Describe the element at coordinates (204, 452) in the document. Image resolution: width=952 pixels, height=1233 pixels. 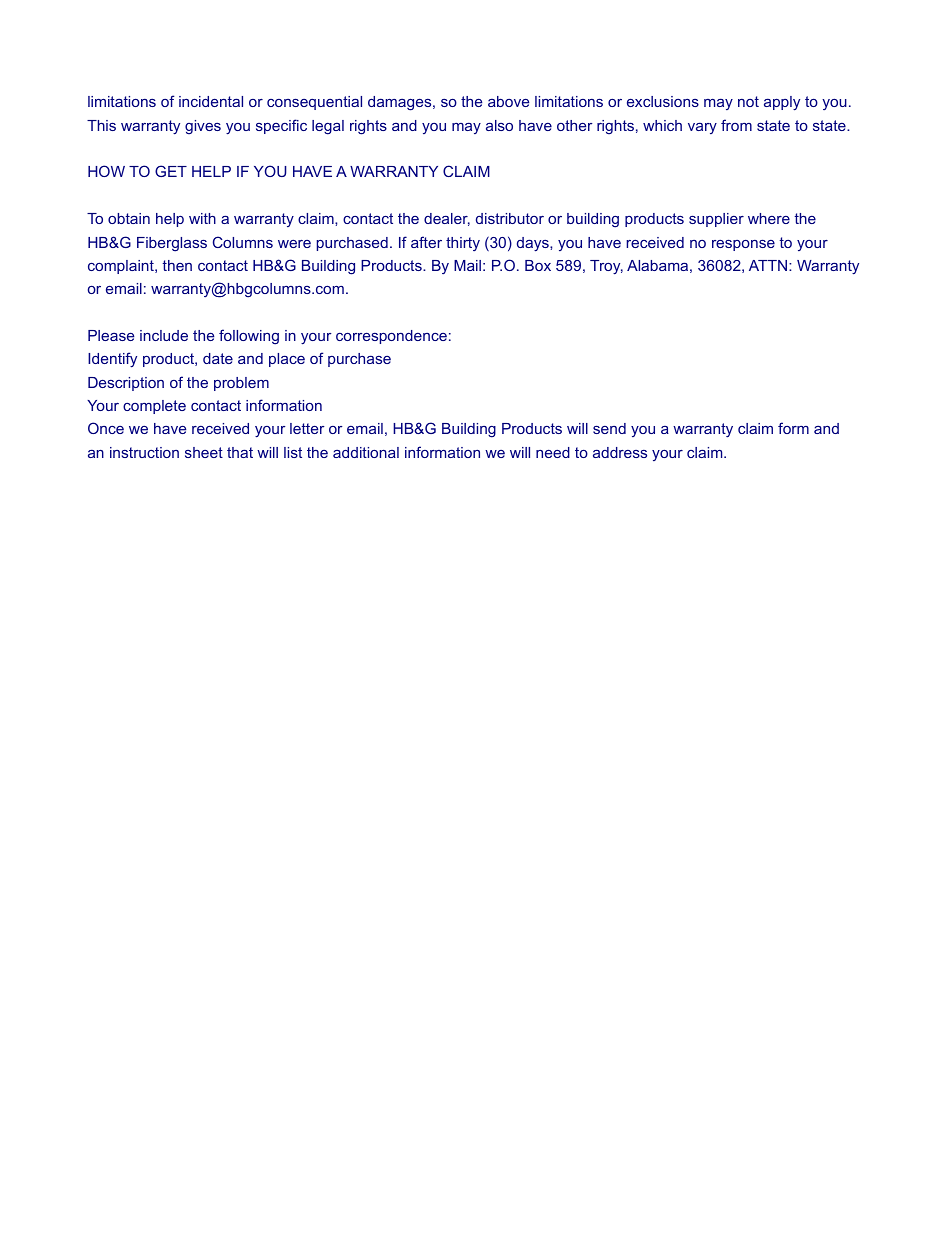
I see `sheet` at that location.
